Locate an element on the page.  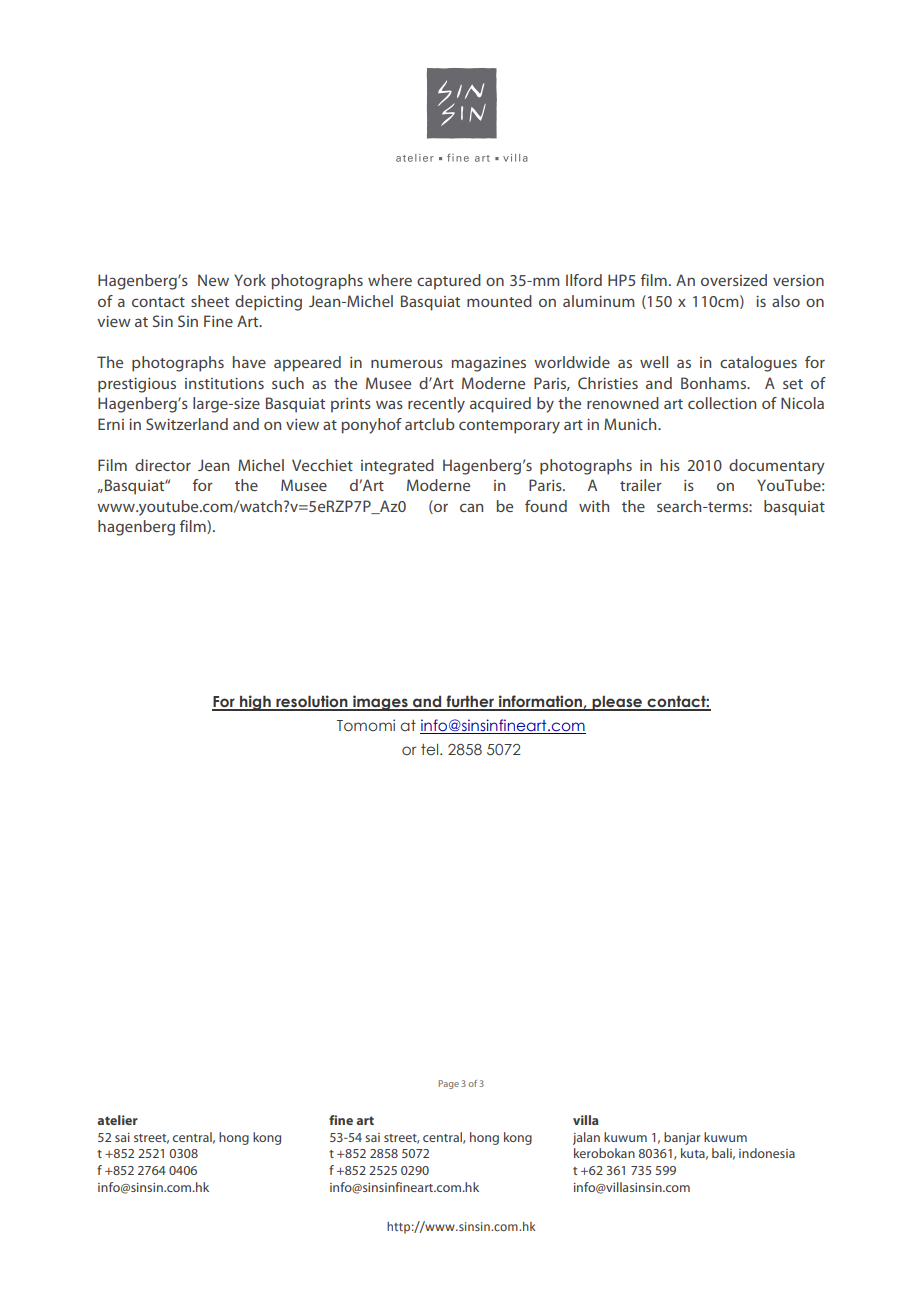
also is located at coordinates (786, 301).
